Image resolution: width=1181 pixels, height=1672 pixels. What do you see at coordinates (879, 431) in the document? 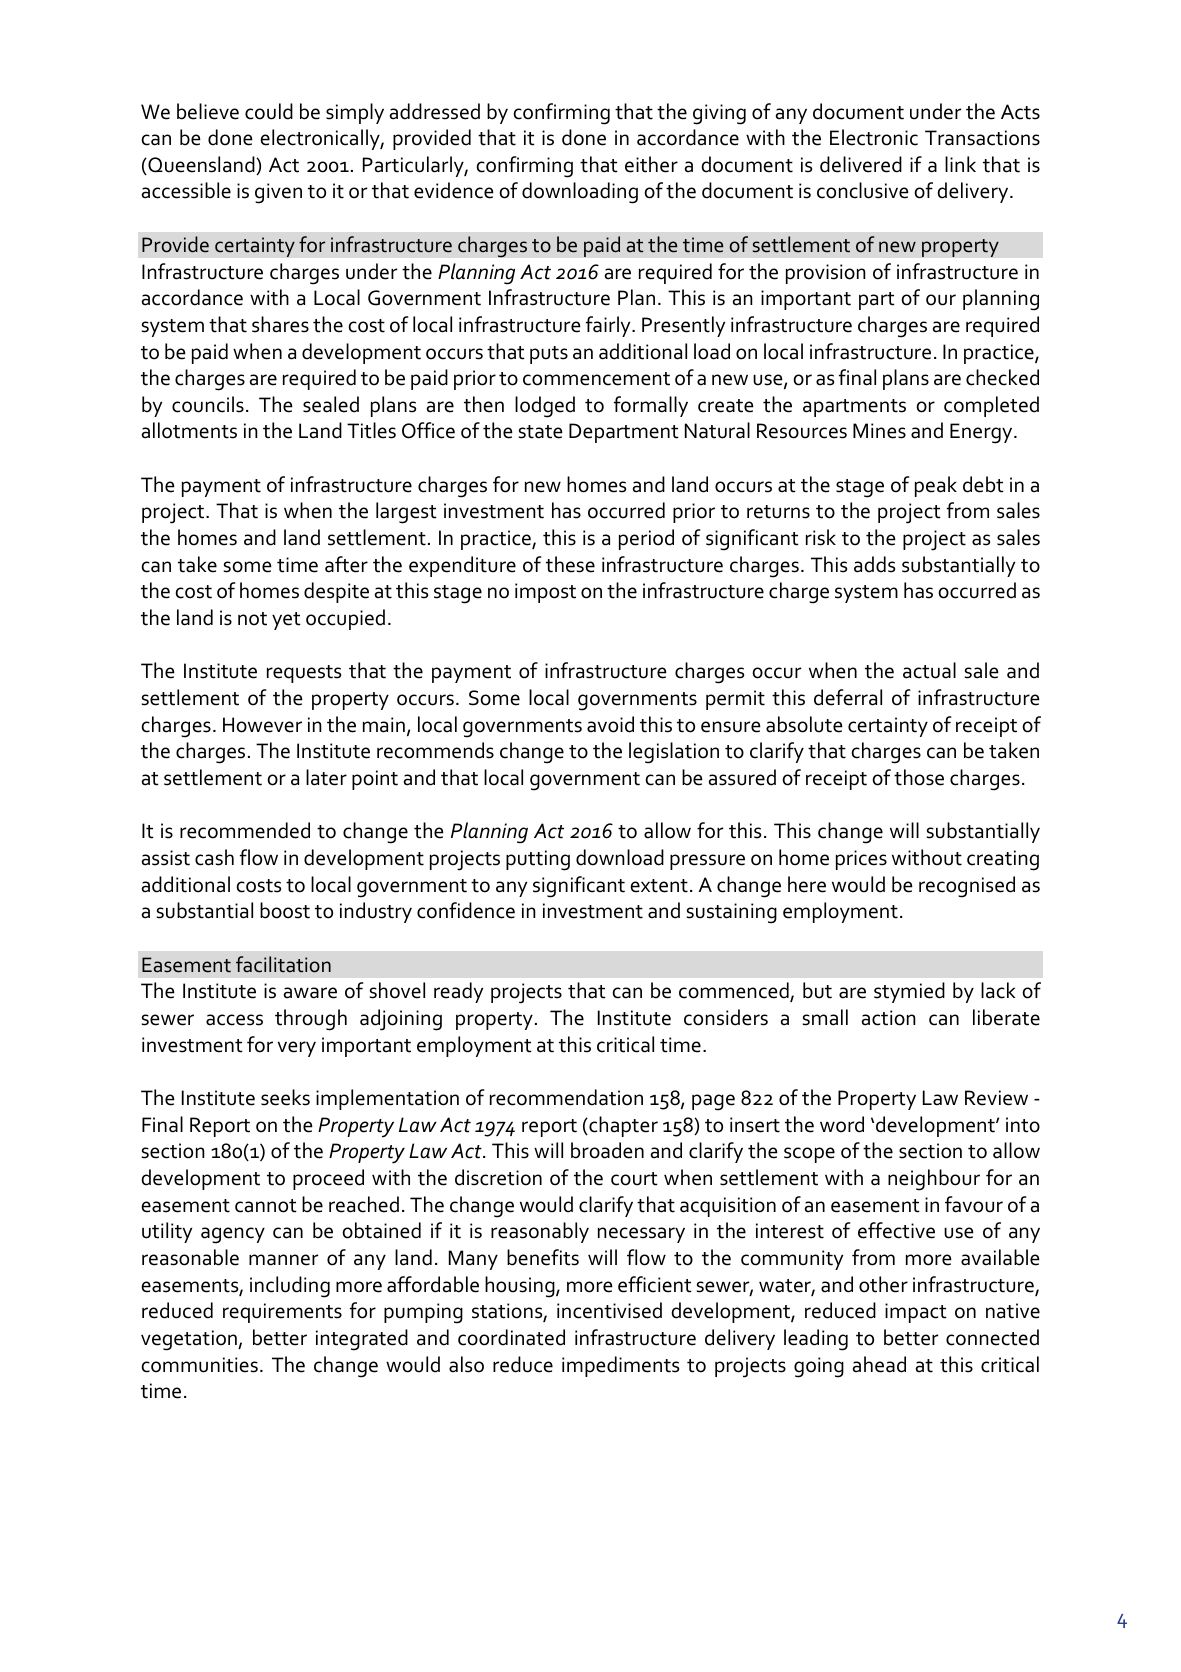
I see `Mines` at bounding box center [879, 431].
